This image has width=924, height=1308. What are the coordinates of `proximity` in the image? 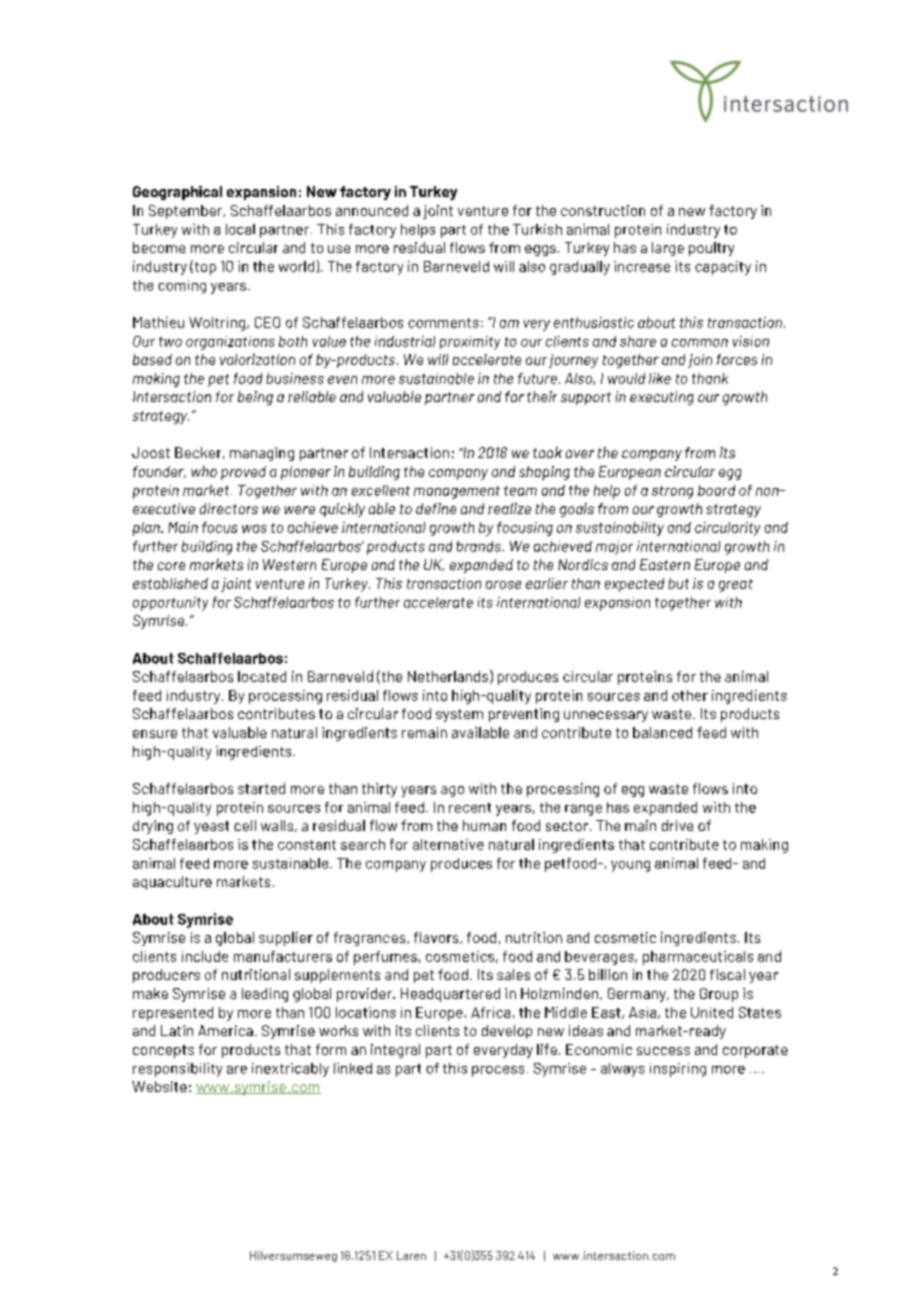 It's located at (470, 343).
